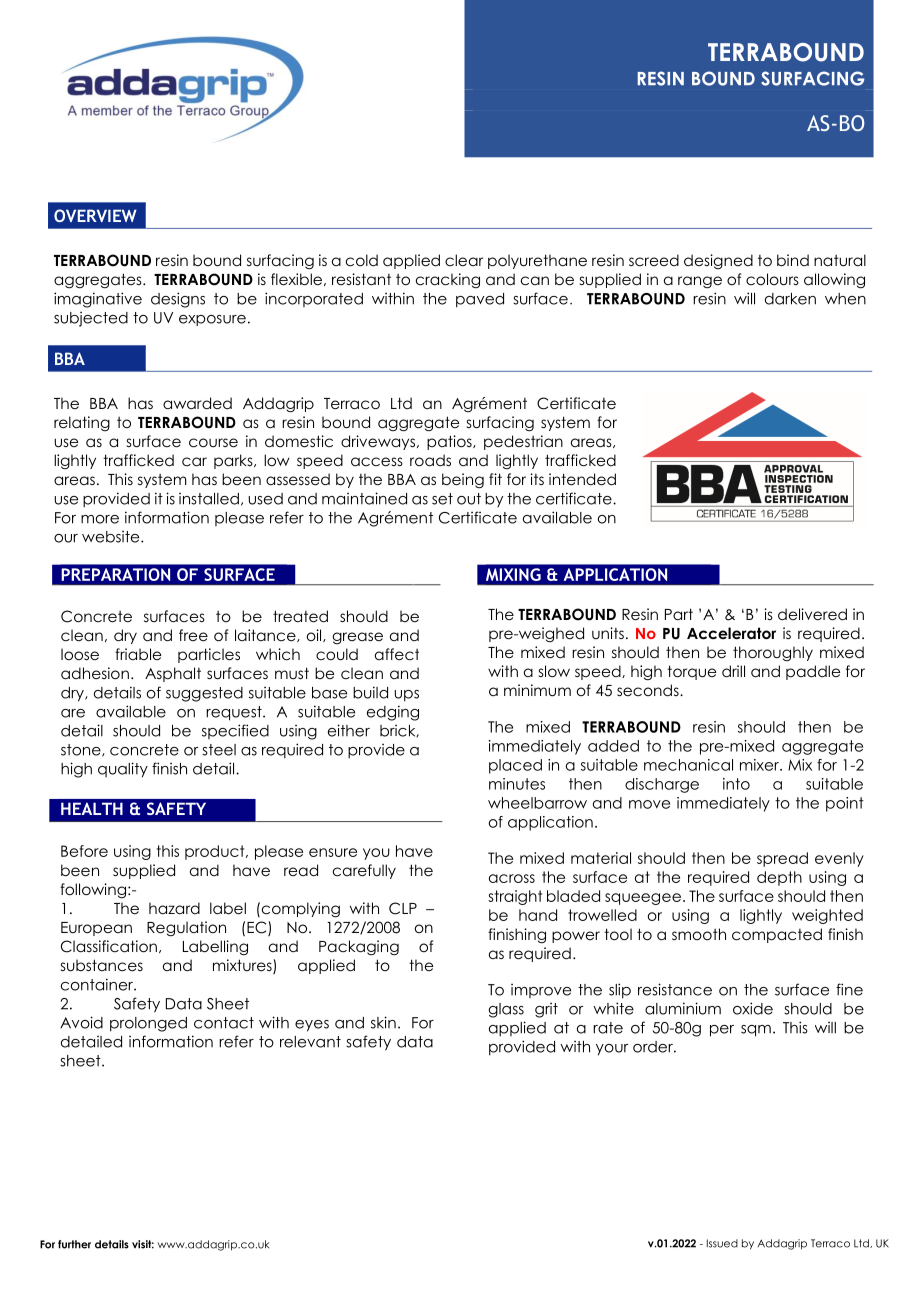  What do you see at coordinates (753, 1008) in the screenshot?
I see `oxide` at bounding box center [753, 1008].
